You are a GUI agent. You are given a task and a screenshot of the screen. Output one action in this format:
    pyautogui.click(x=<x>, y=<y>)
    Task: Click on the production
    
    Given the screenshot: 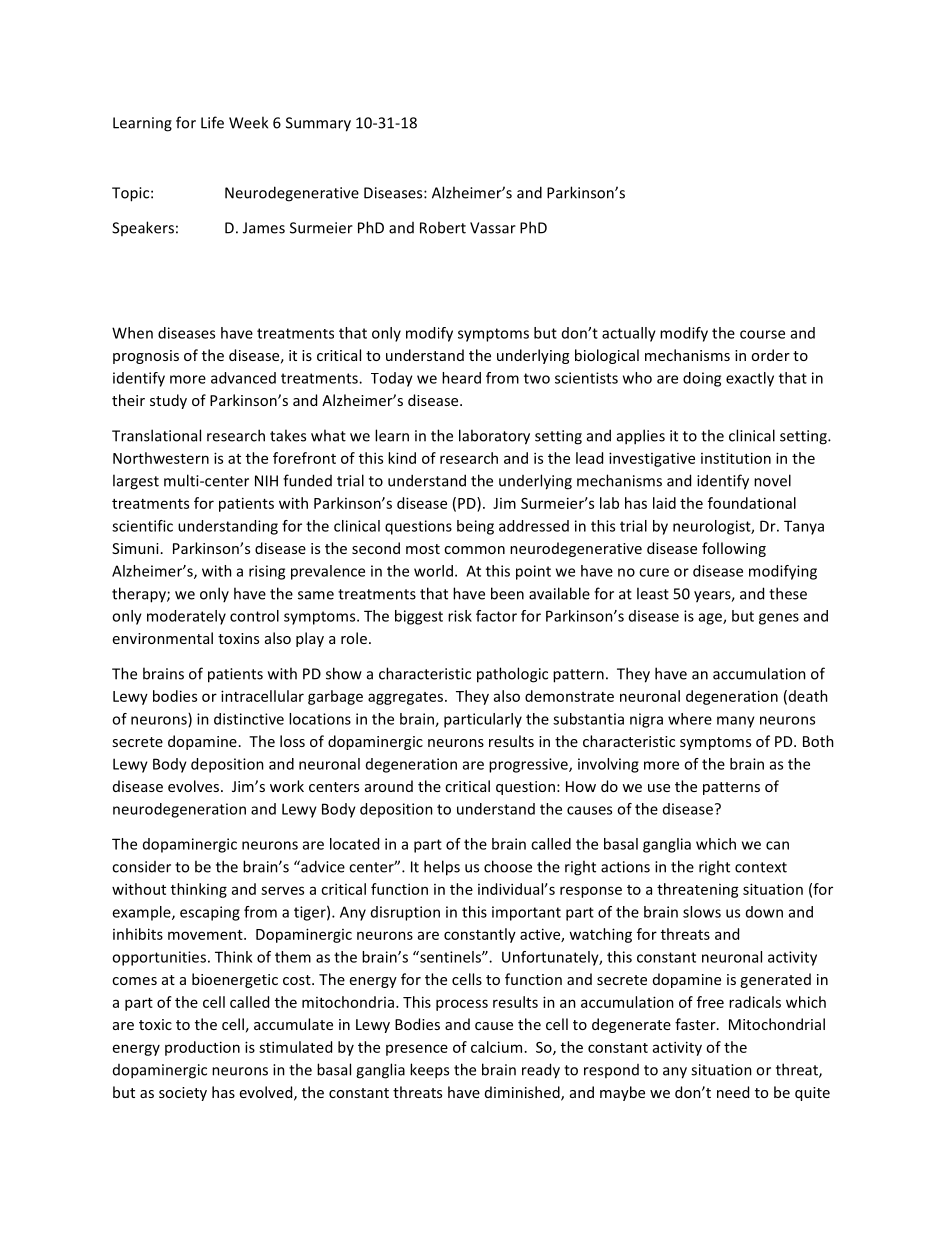 What is the action you would take?
    pyautogui.click(x=202, y=1048)
